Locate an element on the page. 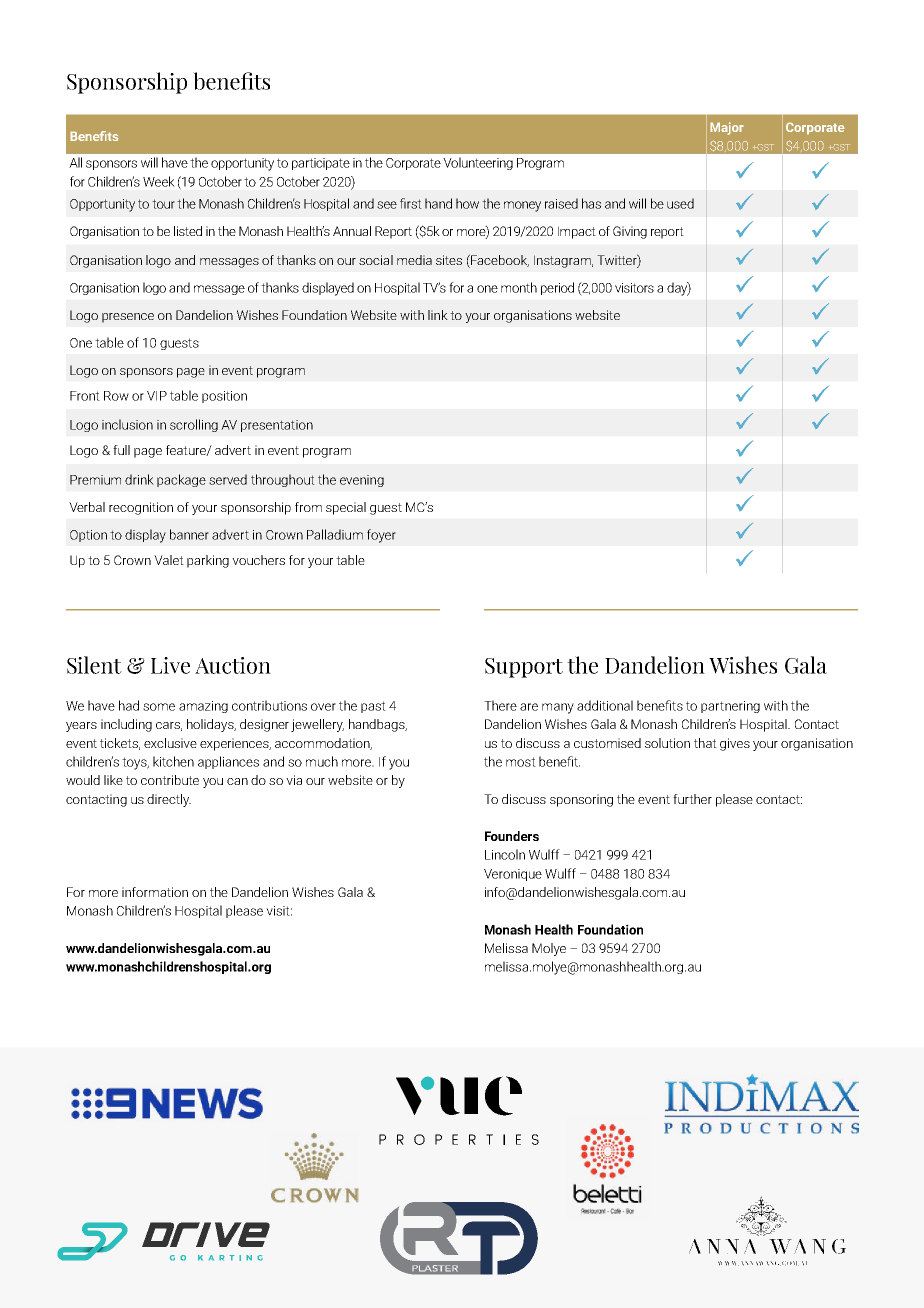  Volunteering is located at coordinates (478, 163).
